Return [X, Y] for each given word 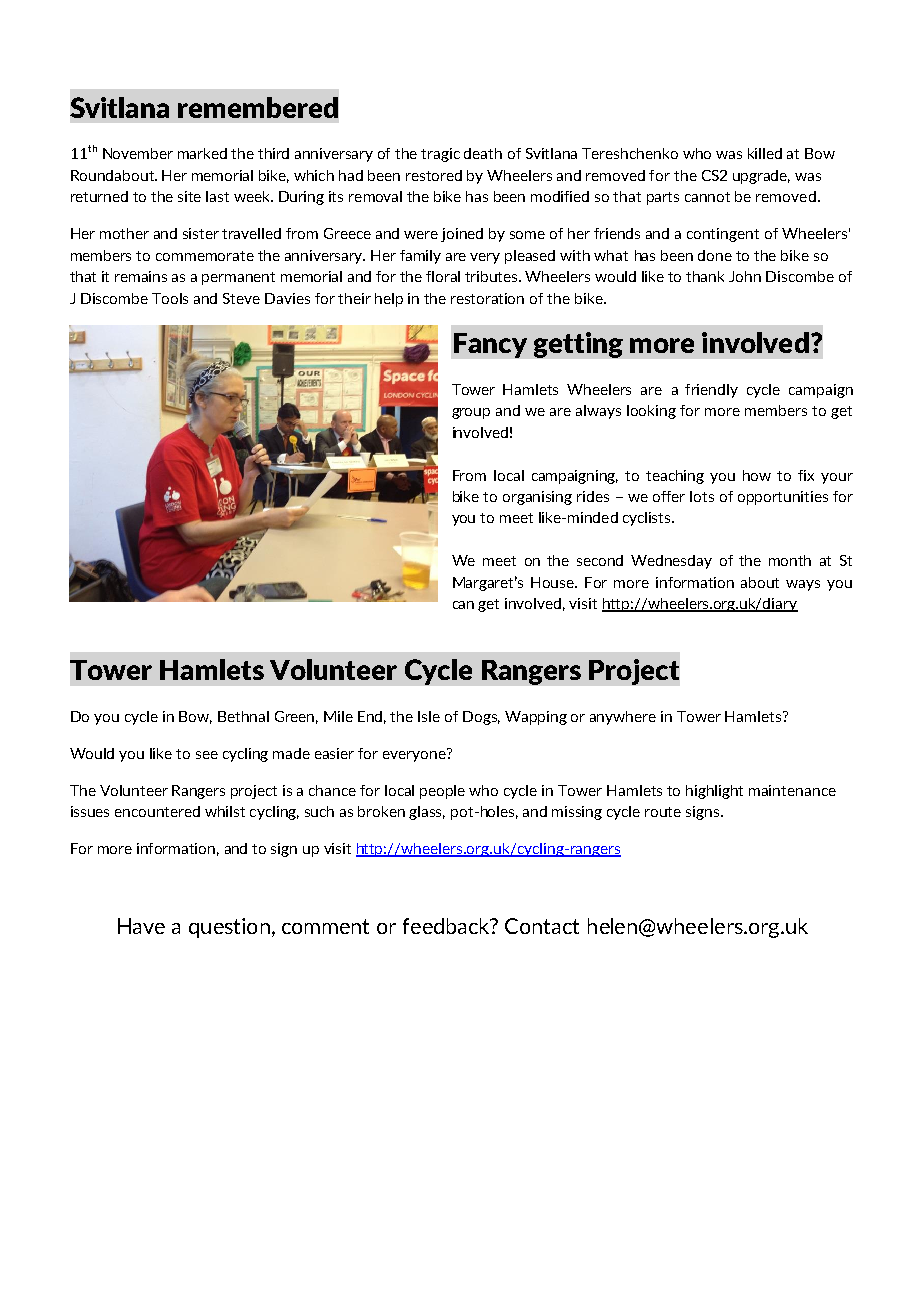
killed [765, 153]
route [663, 812]
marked [202, 153]
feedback [447, 926]
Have [141, 926]
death [483, 153]
